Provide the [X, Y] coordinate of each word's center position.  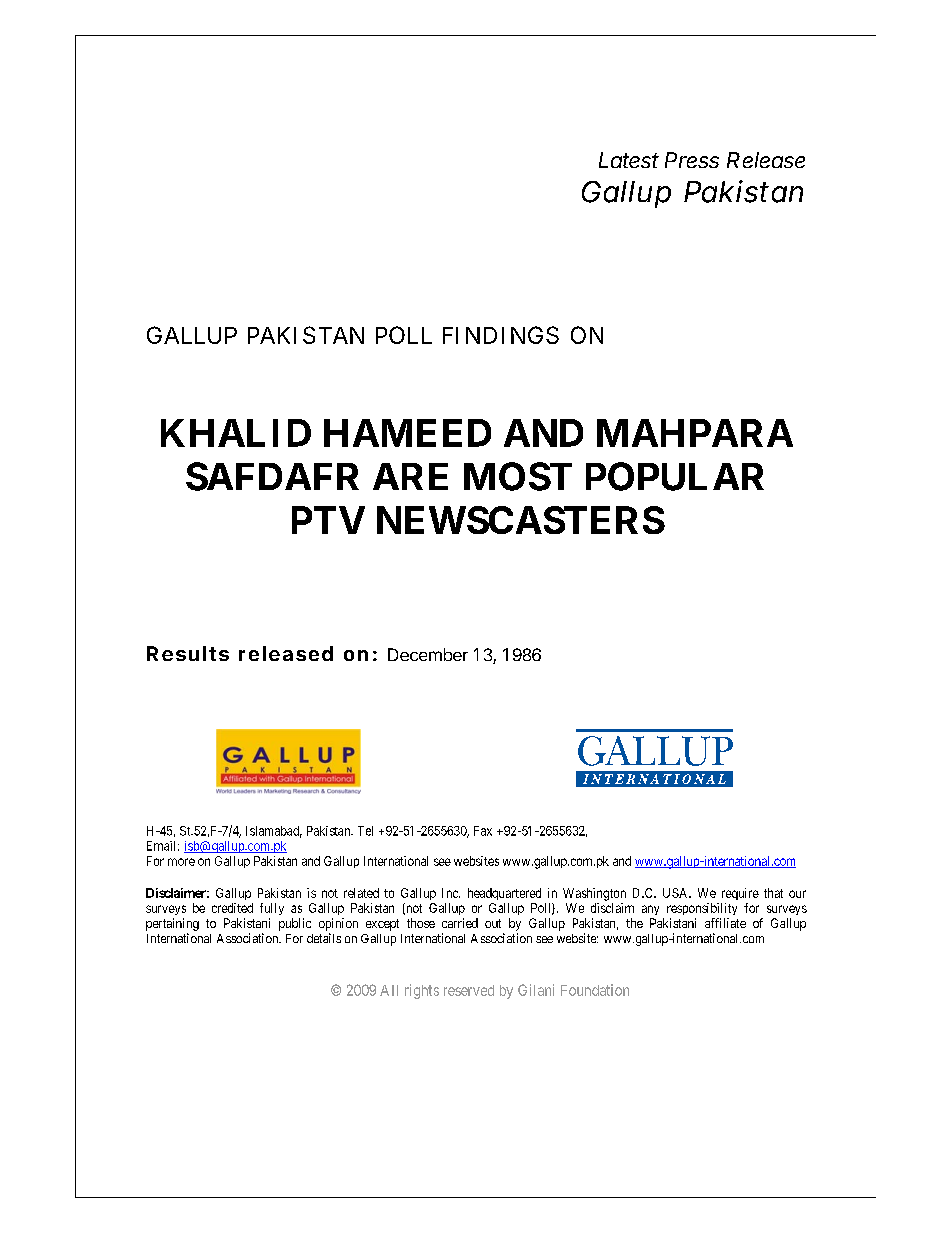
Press [692, 160]
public [295, 924]
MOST [518, 476]
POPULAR [675, 476]
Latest [629, 160]
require [740, 894]
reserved [469, 990]
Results [188, 653]
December [428, 654]
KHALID [236, 433]
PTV [328, 520]
